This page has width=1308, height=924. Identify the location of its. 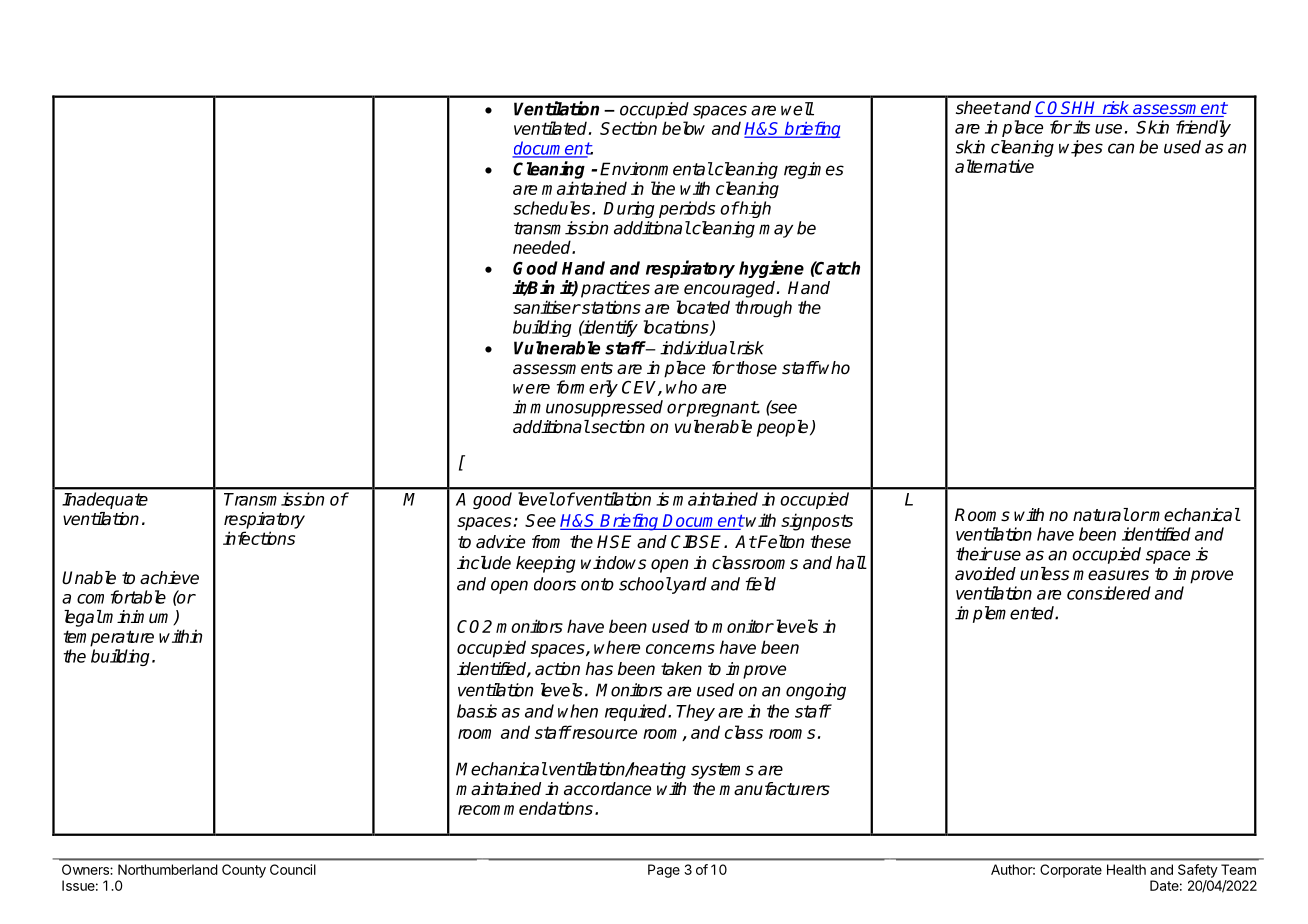
(1080, 127).
